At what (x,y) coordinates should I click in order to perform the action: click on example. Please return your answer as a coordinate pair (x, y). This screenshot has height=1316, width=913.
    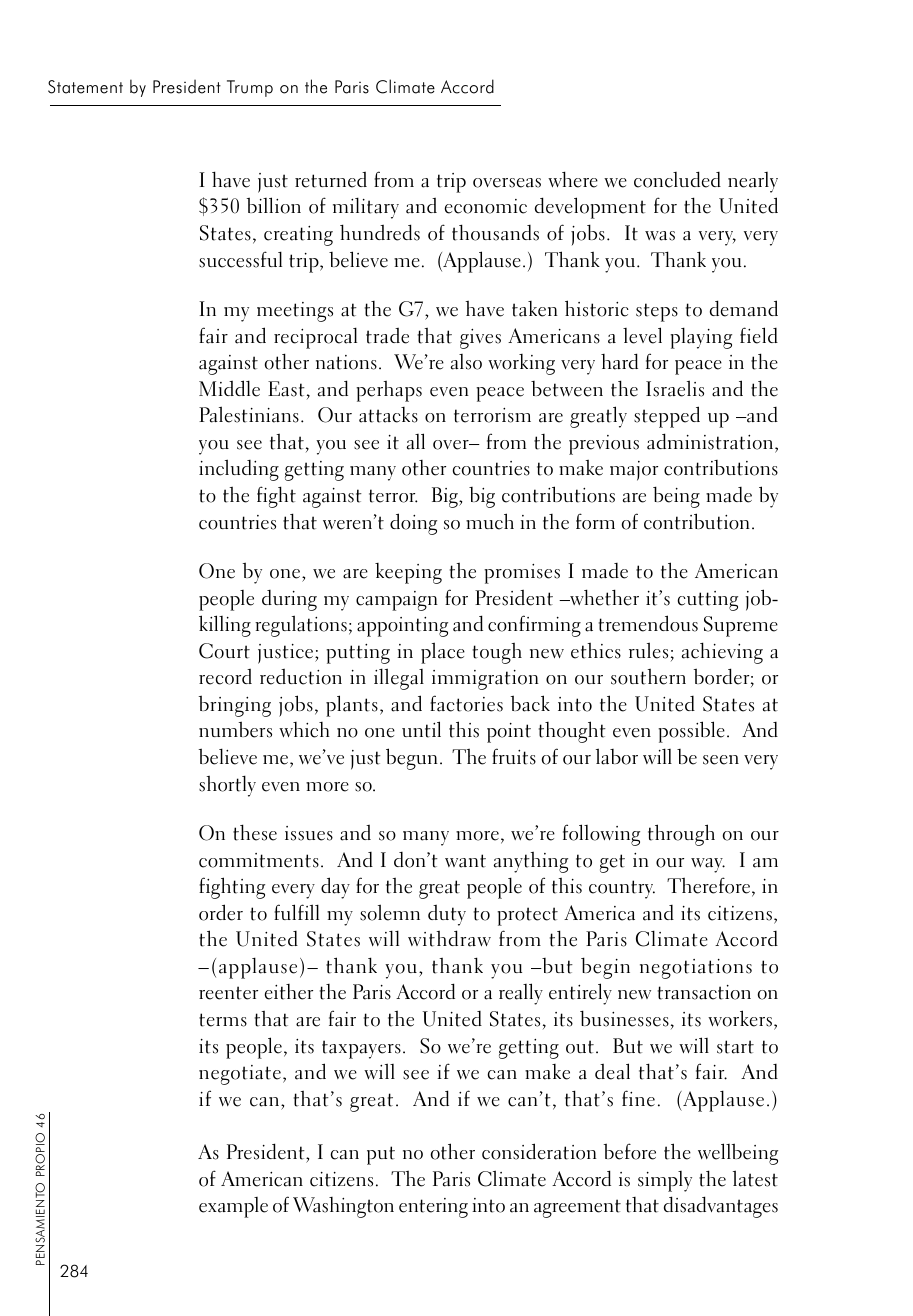
    Looking at the image, I should click on (233, 1207).
